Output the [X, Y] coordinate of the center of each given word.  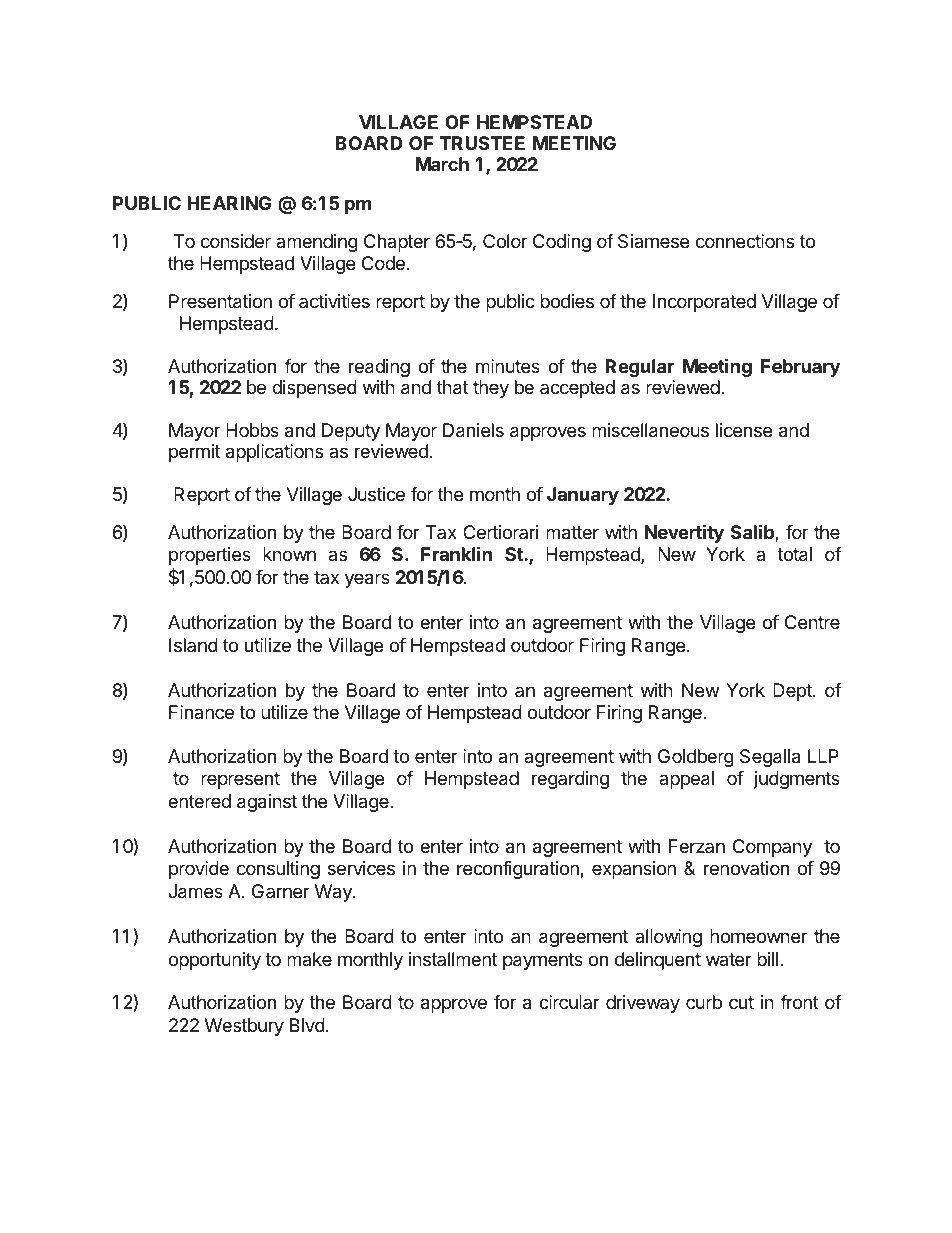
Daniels [473, 430]
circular [569, 1002]
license [744, 430]
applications [274, 453]
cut [741, 1002]
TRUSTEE [482, 143]
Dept [793, 692]
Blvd [307, 1025]
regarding [570, 780]
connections [745, 241]
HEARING [229, 203]
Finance [201, 712]
